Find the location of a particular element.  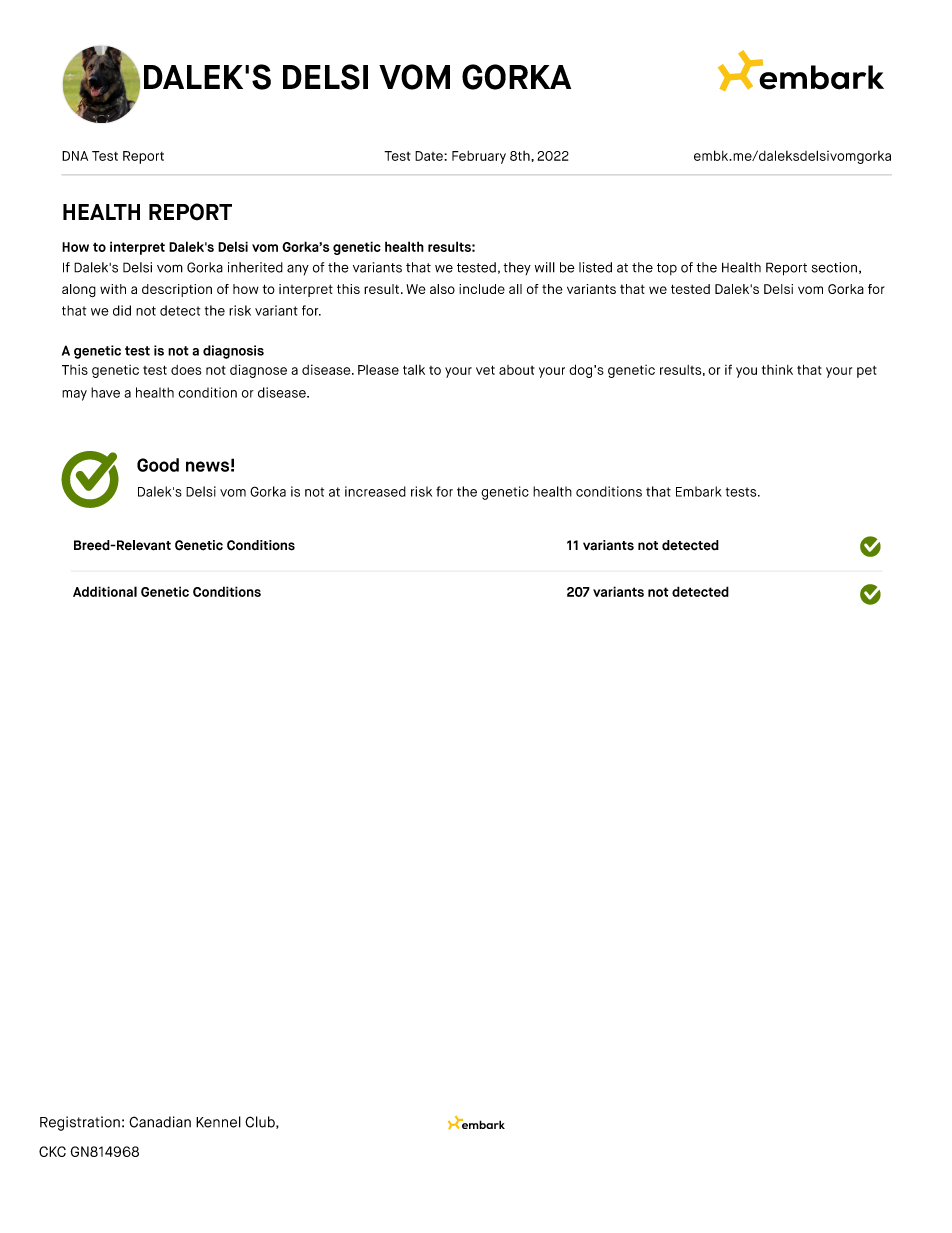

vet is located at coordinates (485, 370).
